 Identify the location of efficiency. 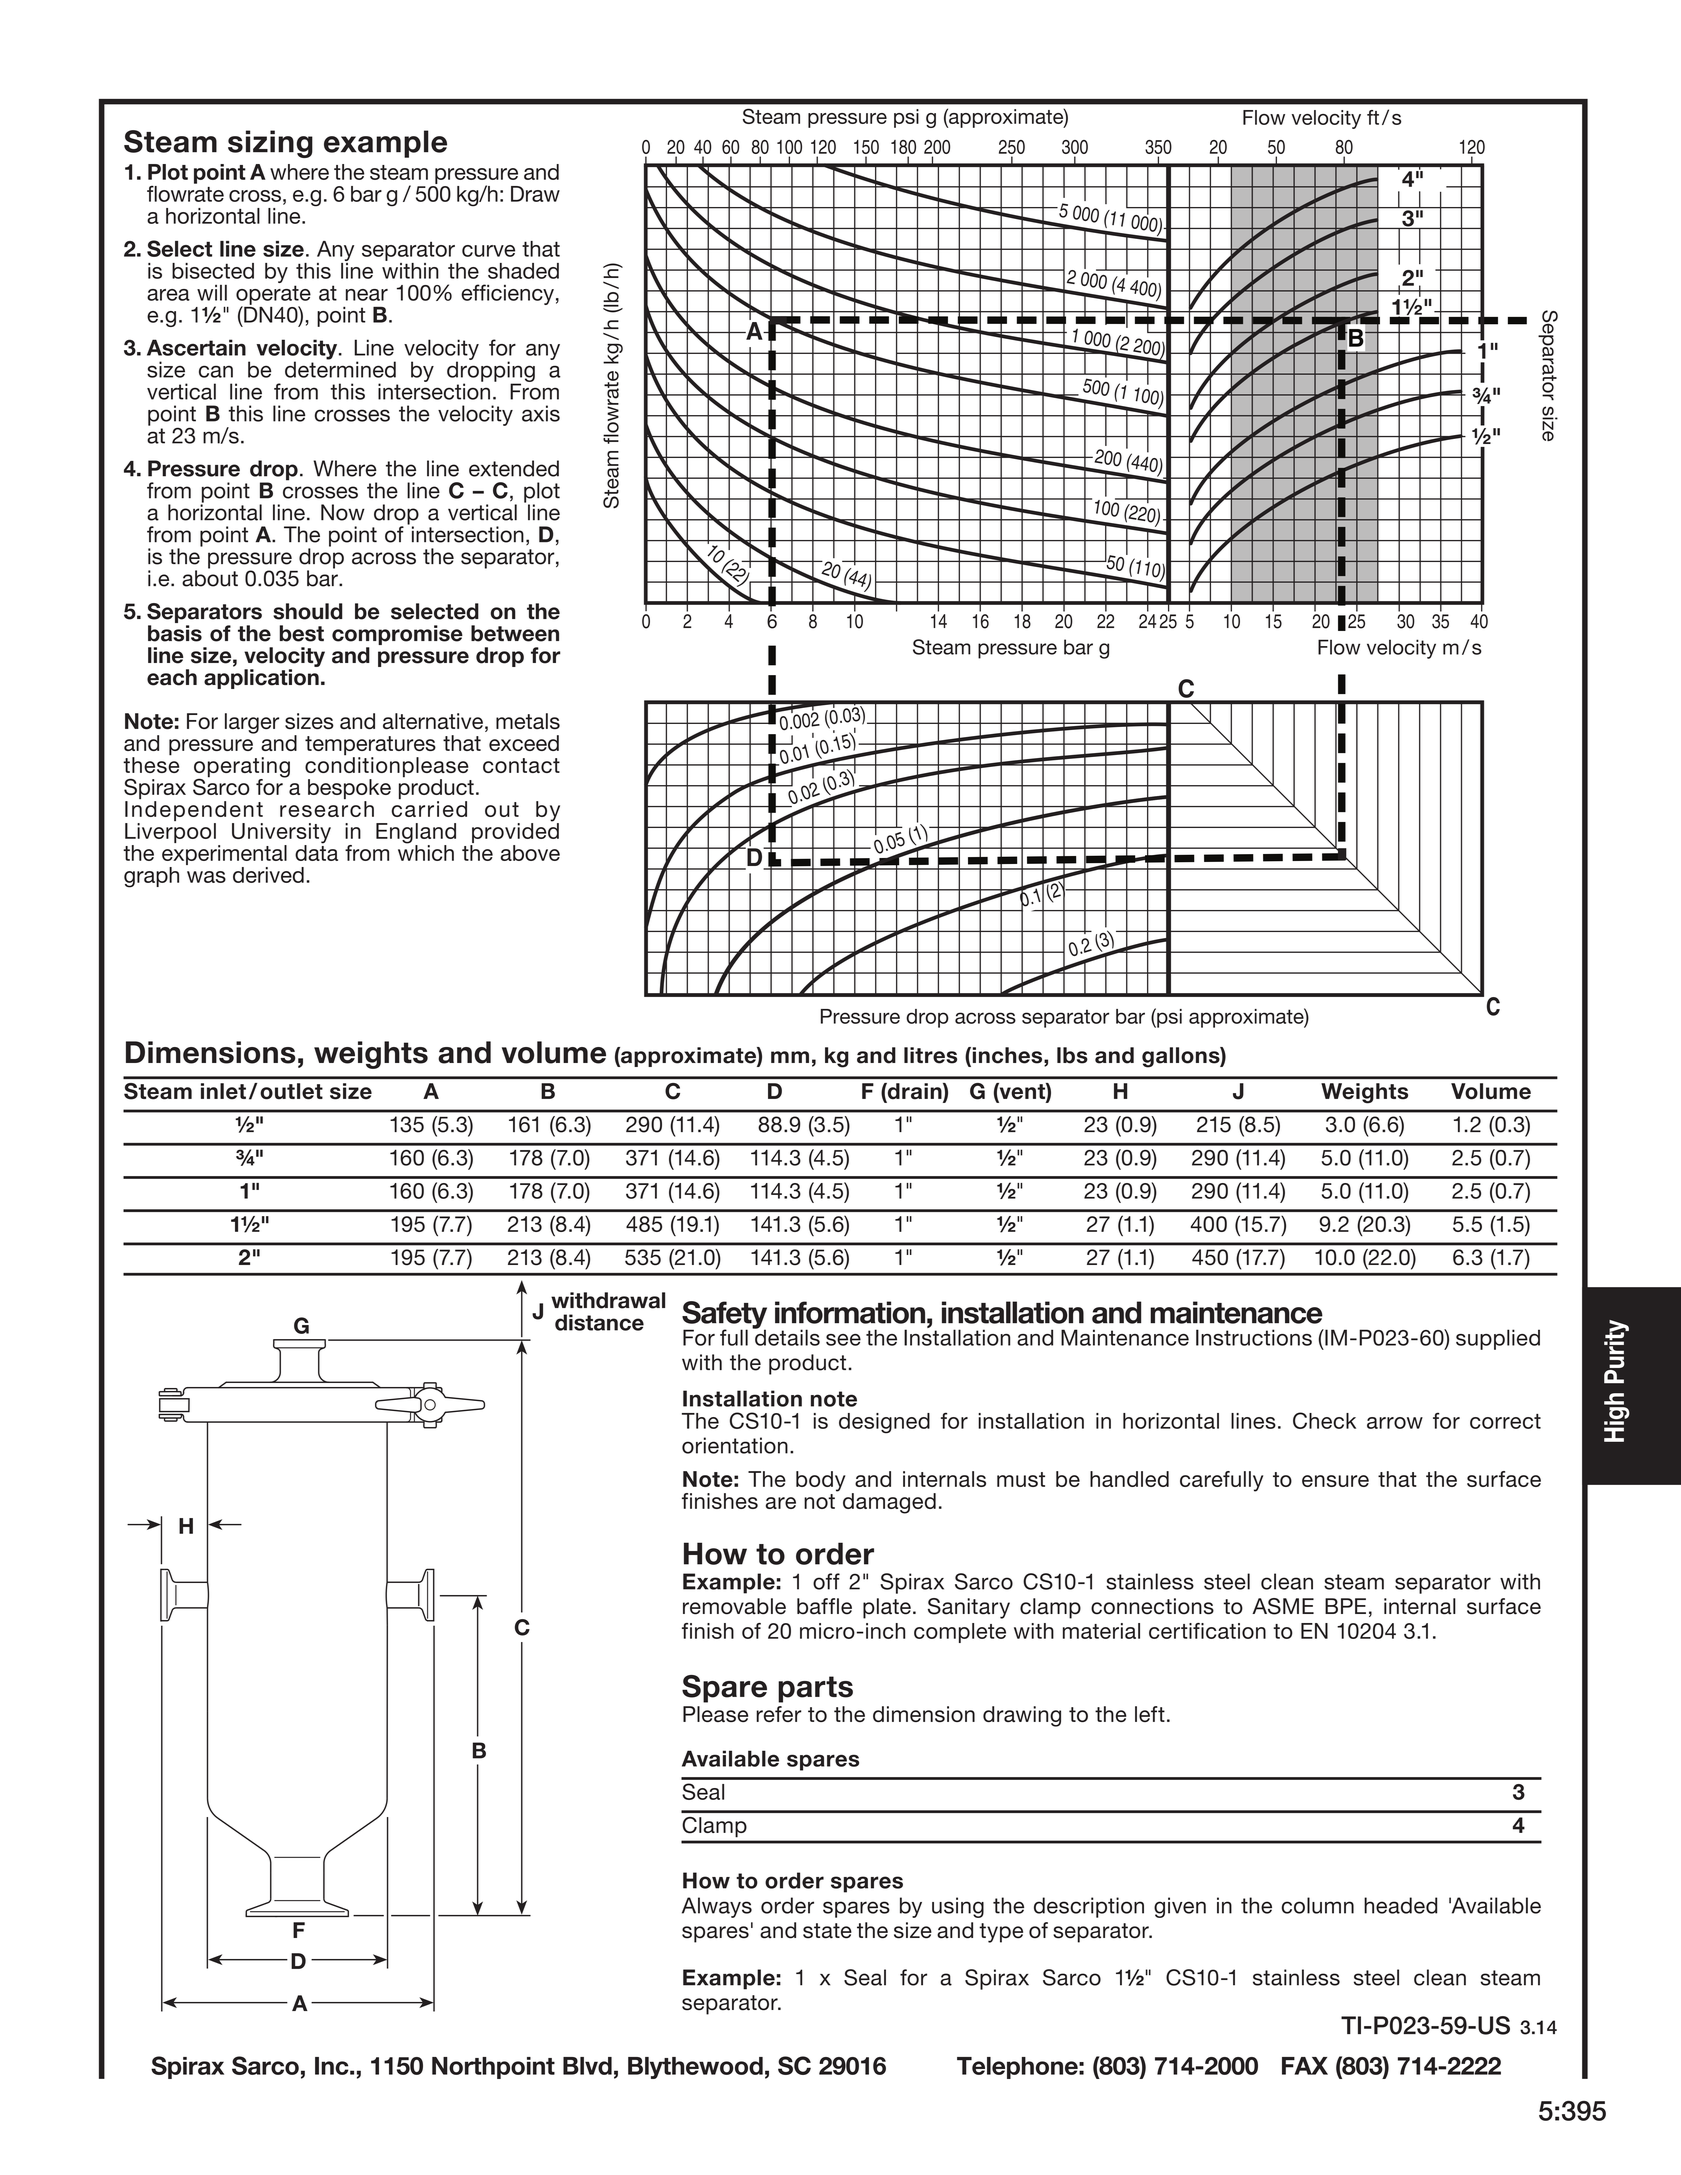
(507, 294).
